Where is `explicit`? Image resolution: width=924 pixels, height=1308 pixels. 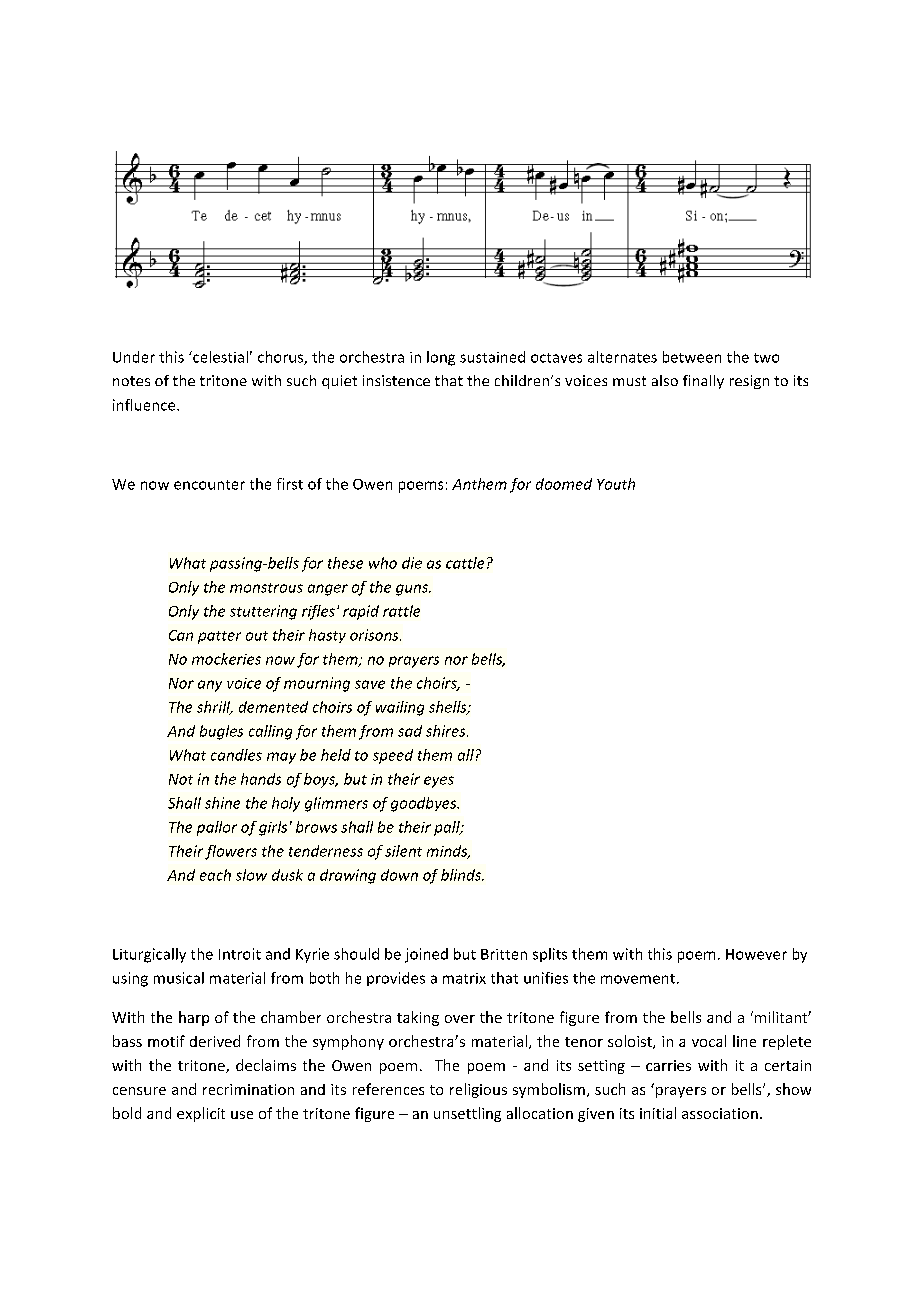
explicit is located at coordinates (201, 1114).
